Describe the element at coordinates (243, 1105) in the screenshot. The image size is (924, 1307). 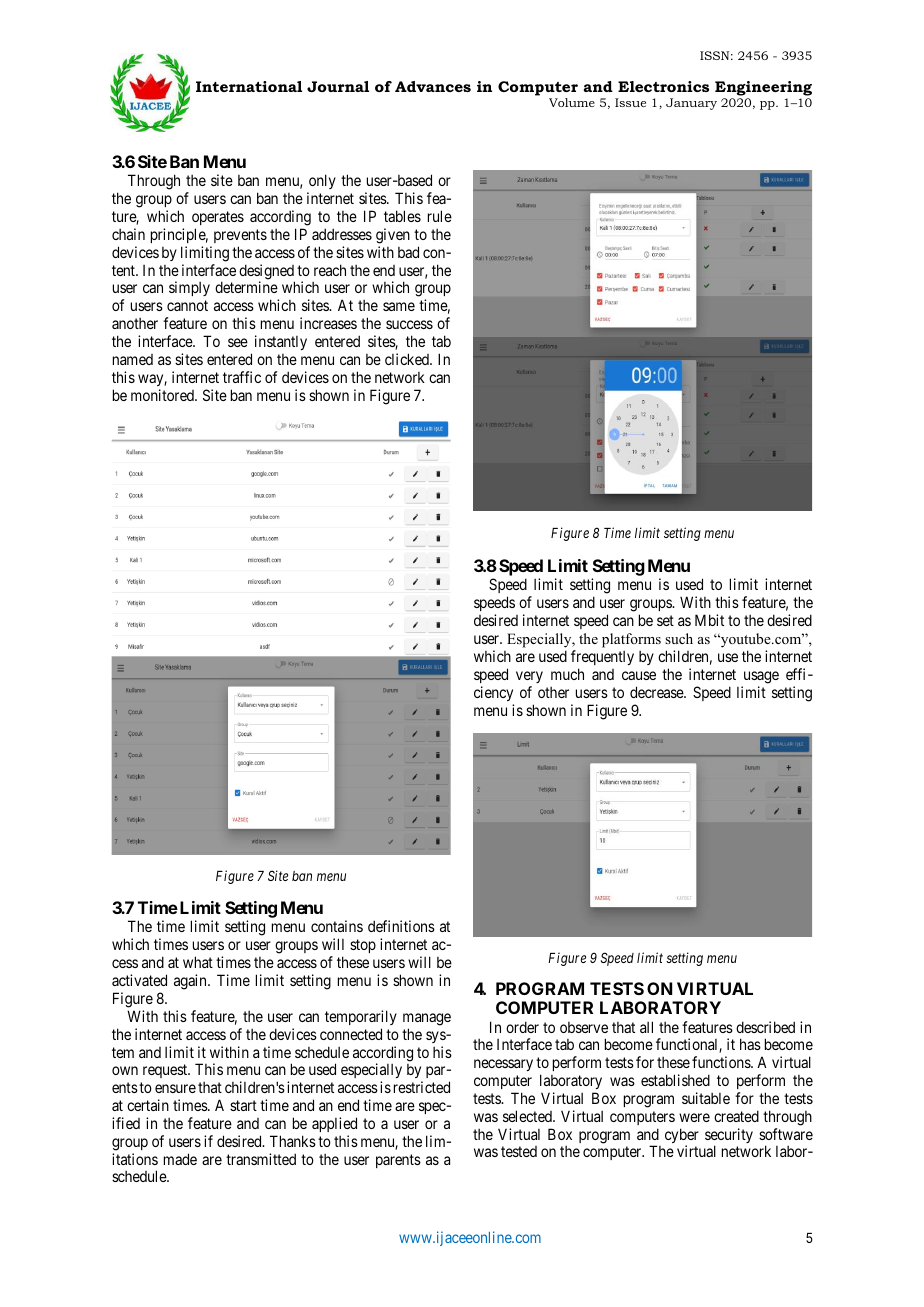
I see `start` at that location.
